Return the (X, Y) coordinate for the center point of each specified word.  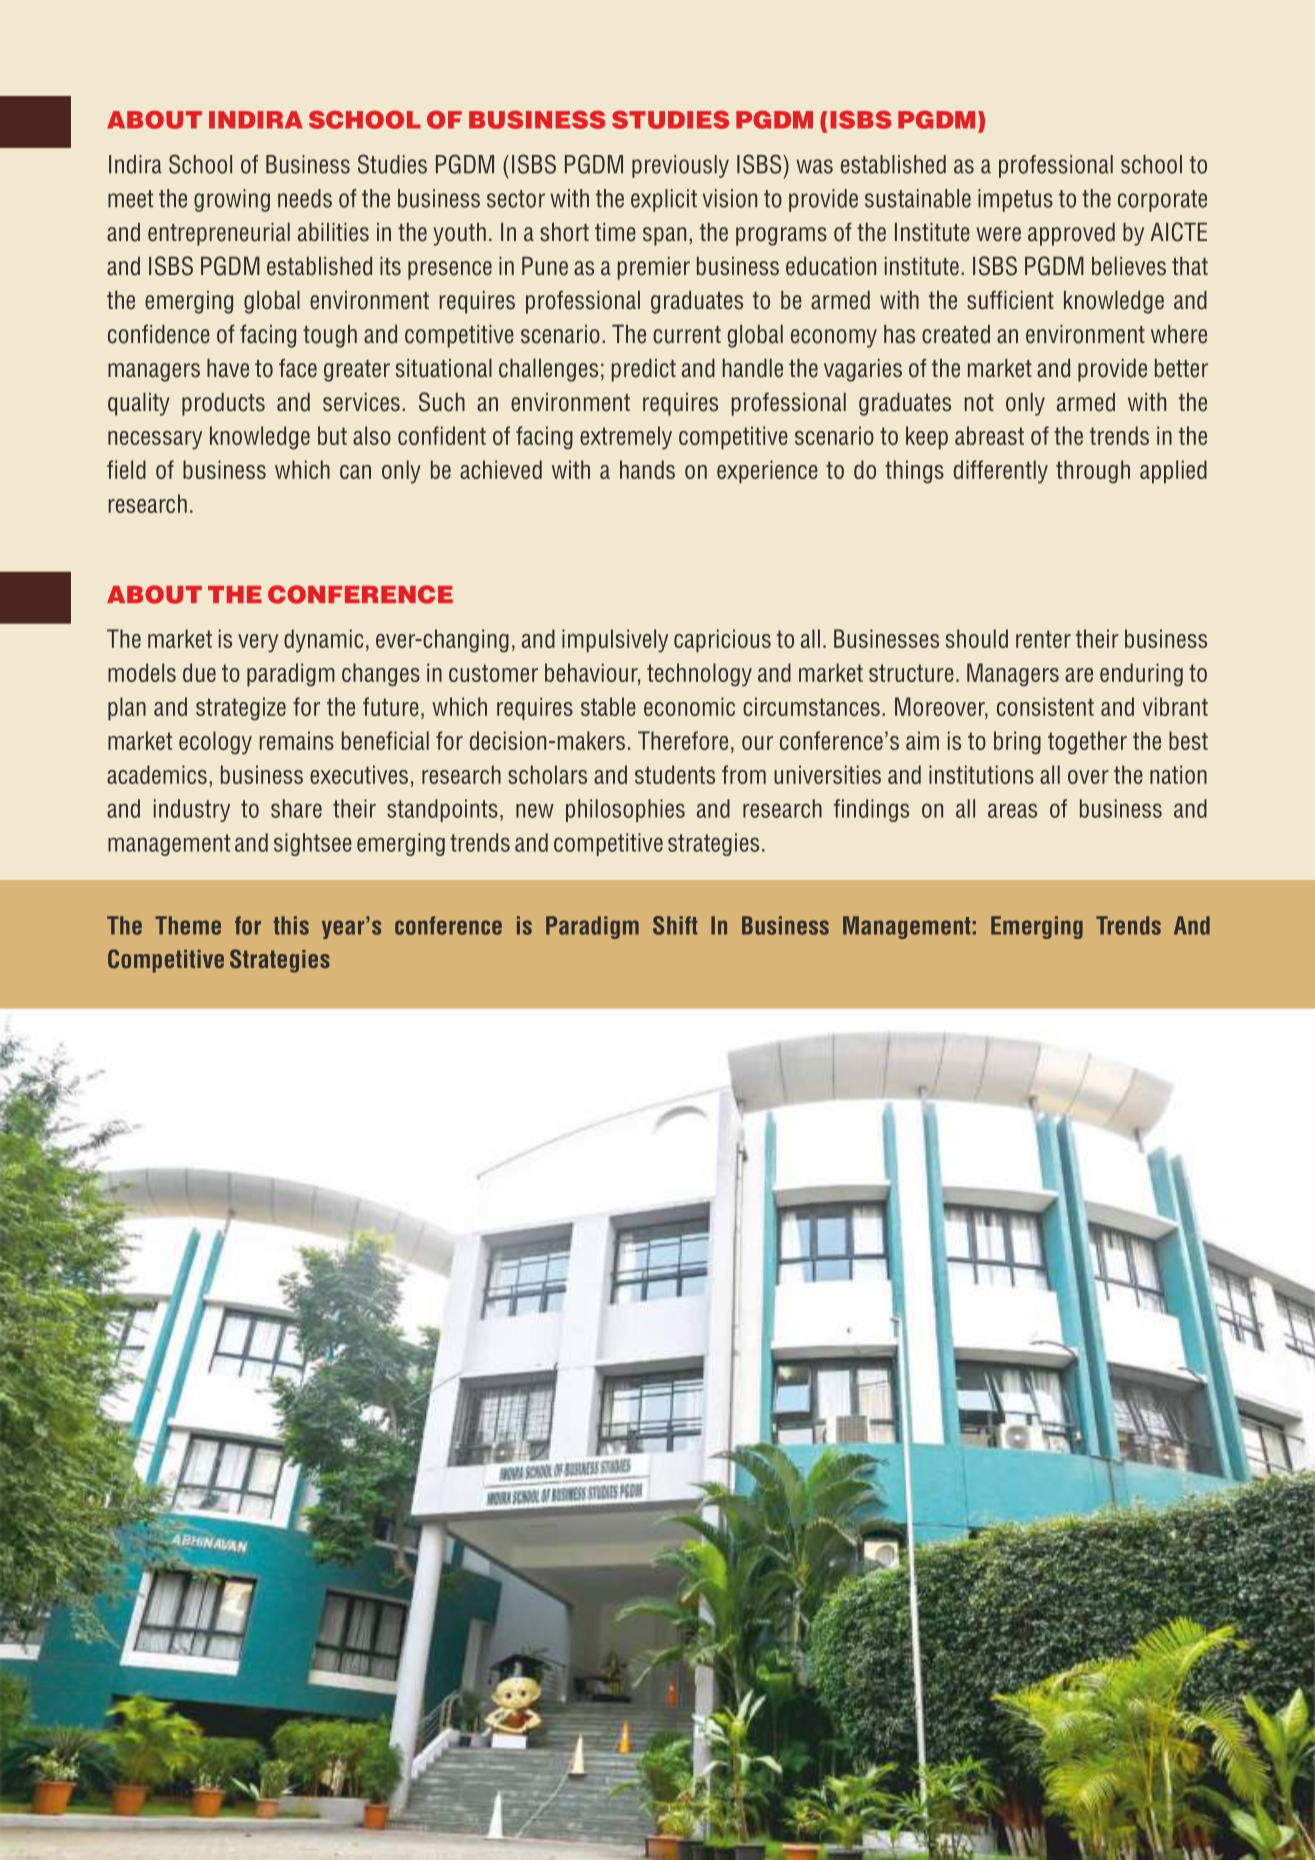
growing (232, 200)
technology (699, 675)
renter (1043, 639)
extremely (626, 438)
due (199, 672)
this (291, 925)
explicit (664, 200)
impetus (1015, 200)
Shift (675, 925)
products (223, 404)
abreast (989, 435)
